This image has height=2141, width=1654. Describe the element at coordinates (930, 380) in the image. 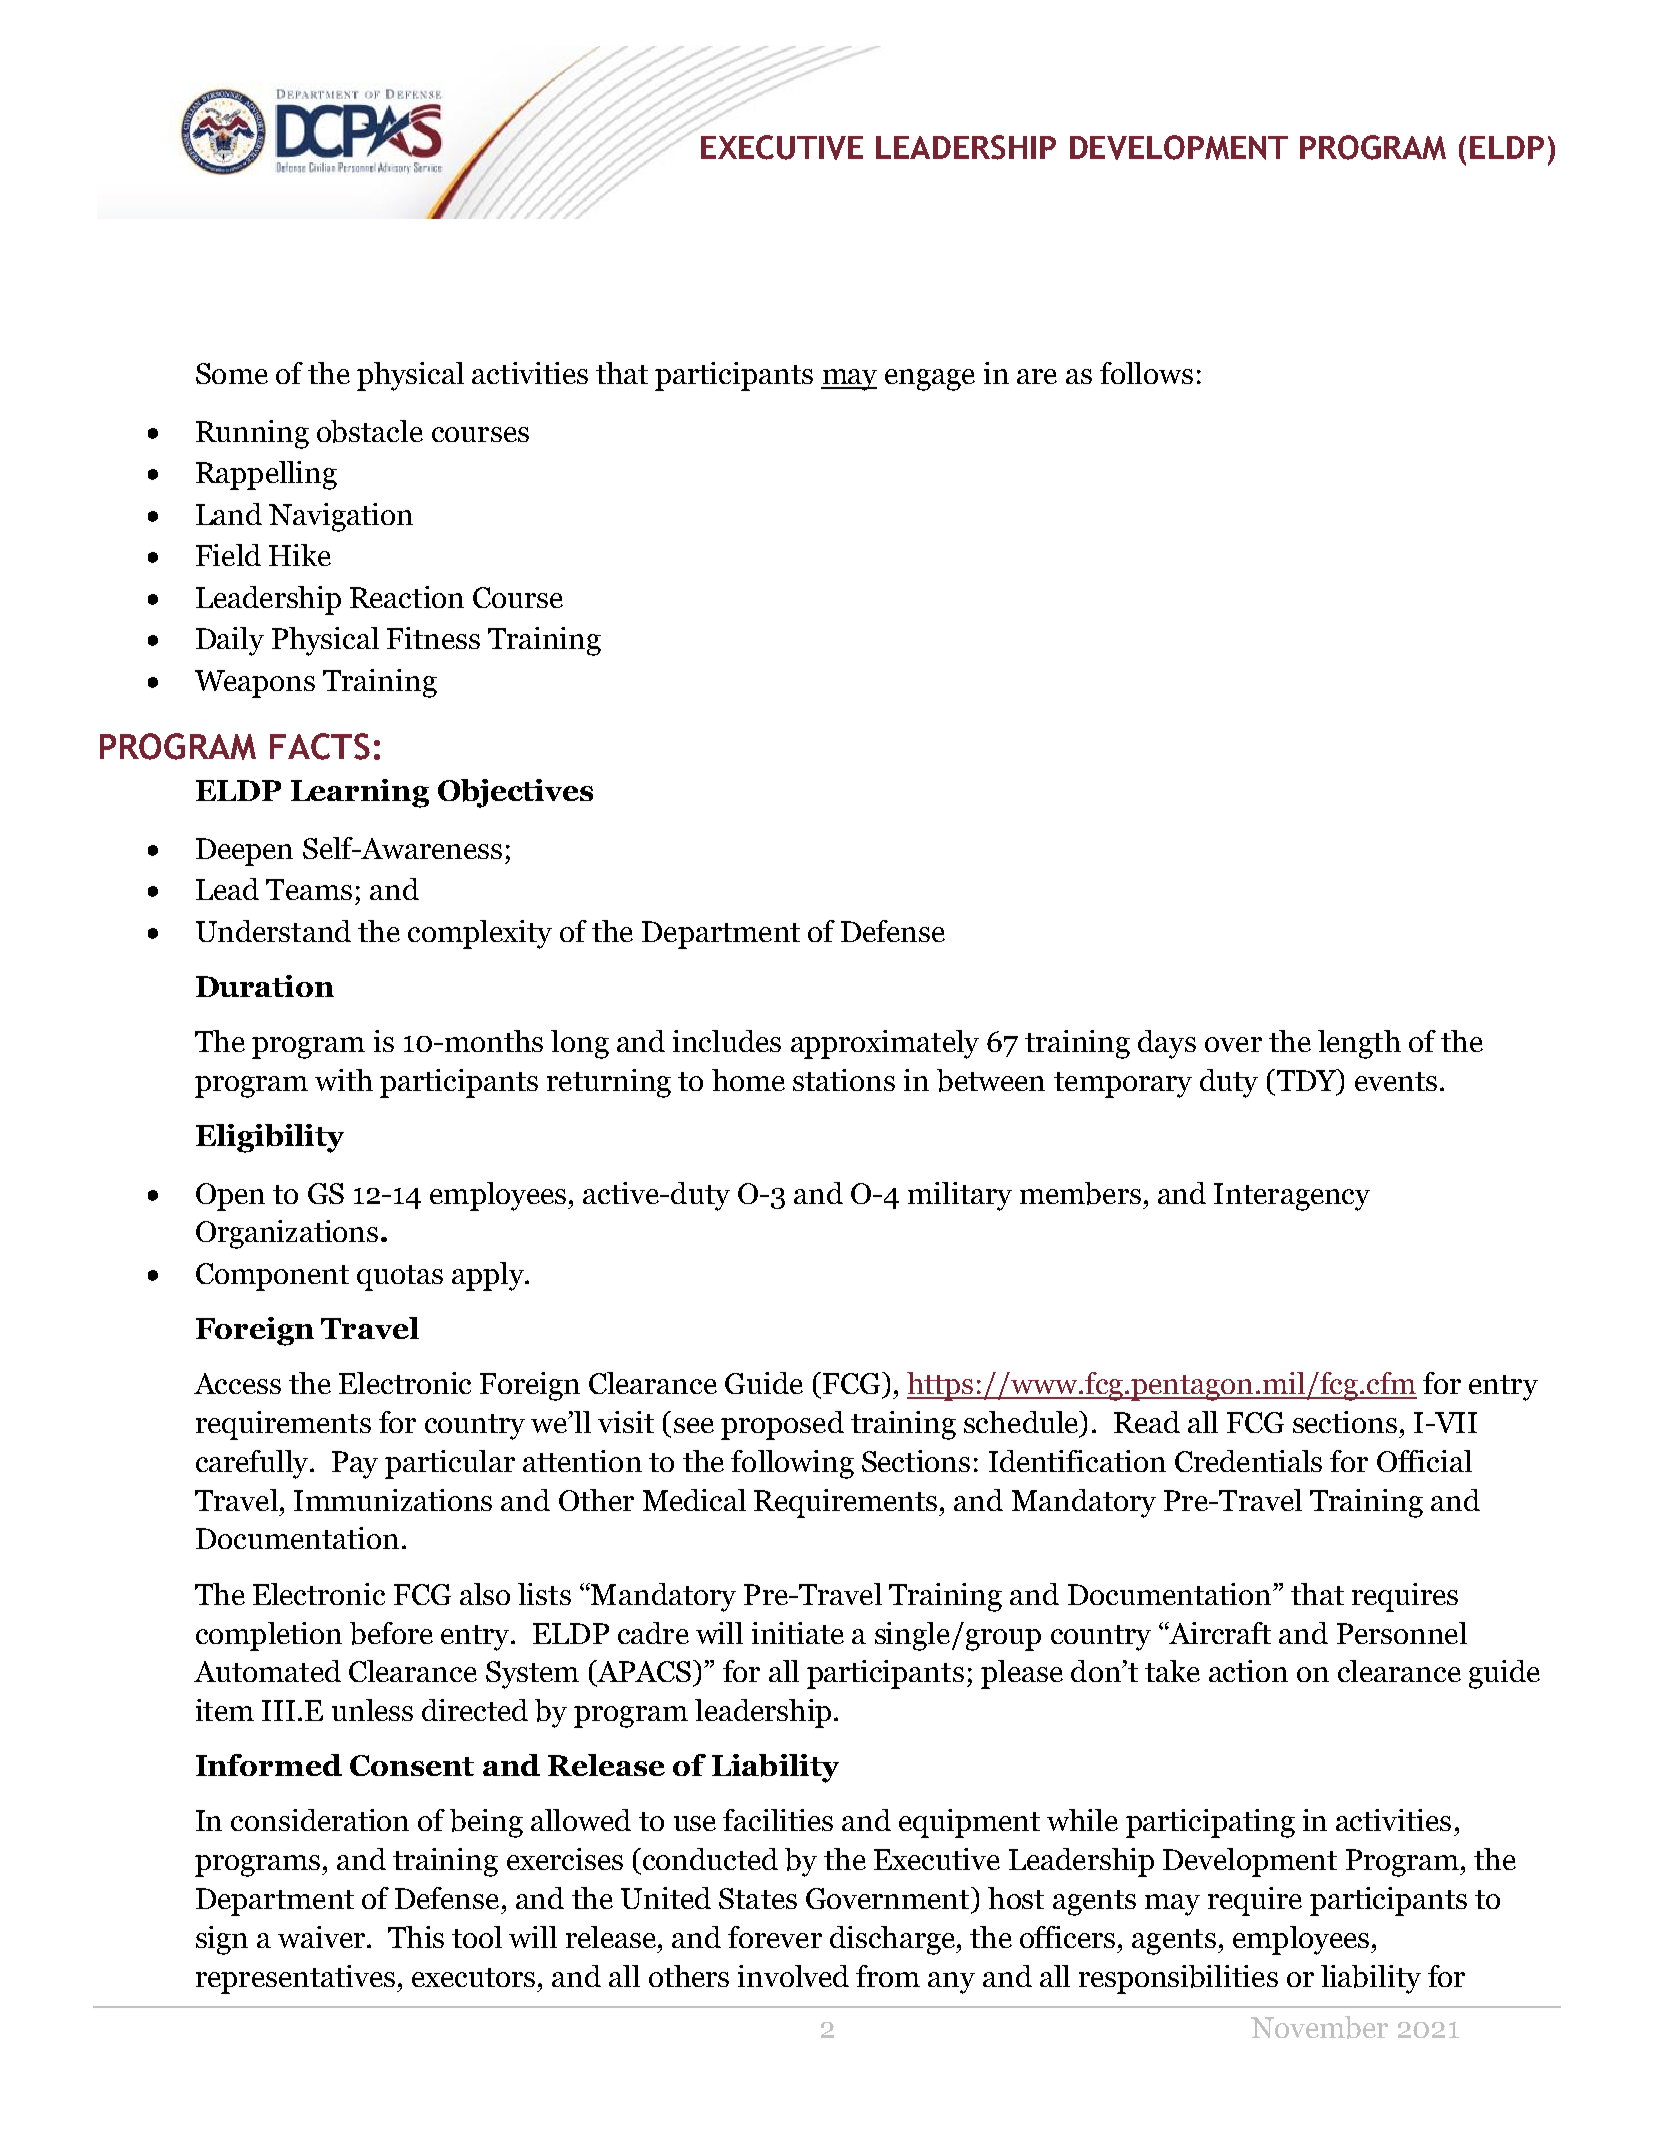

I see `engage` at that location.
